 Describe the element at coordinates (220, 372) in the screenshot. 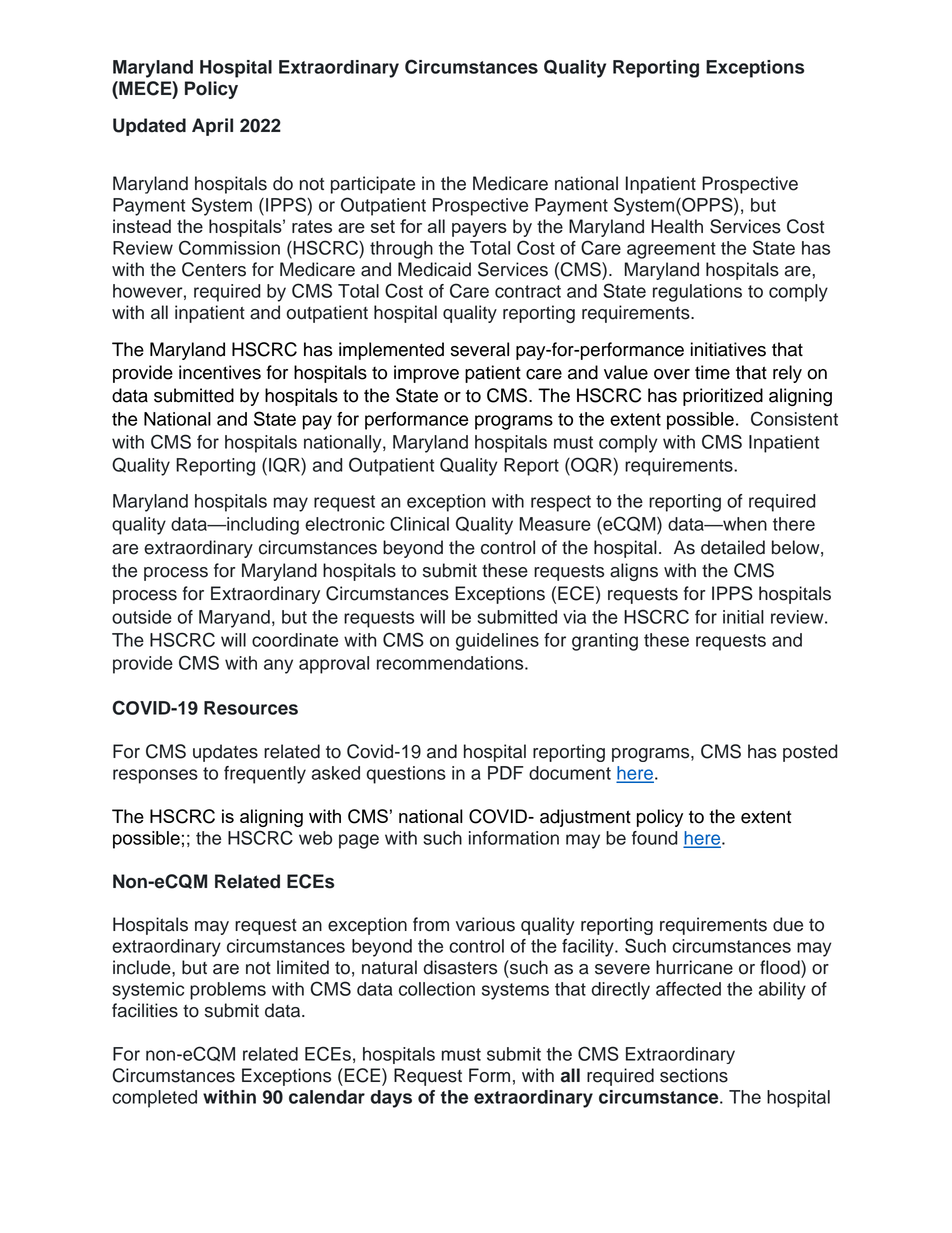

I see `incentives` at that location.
